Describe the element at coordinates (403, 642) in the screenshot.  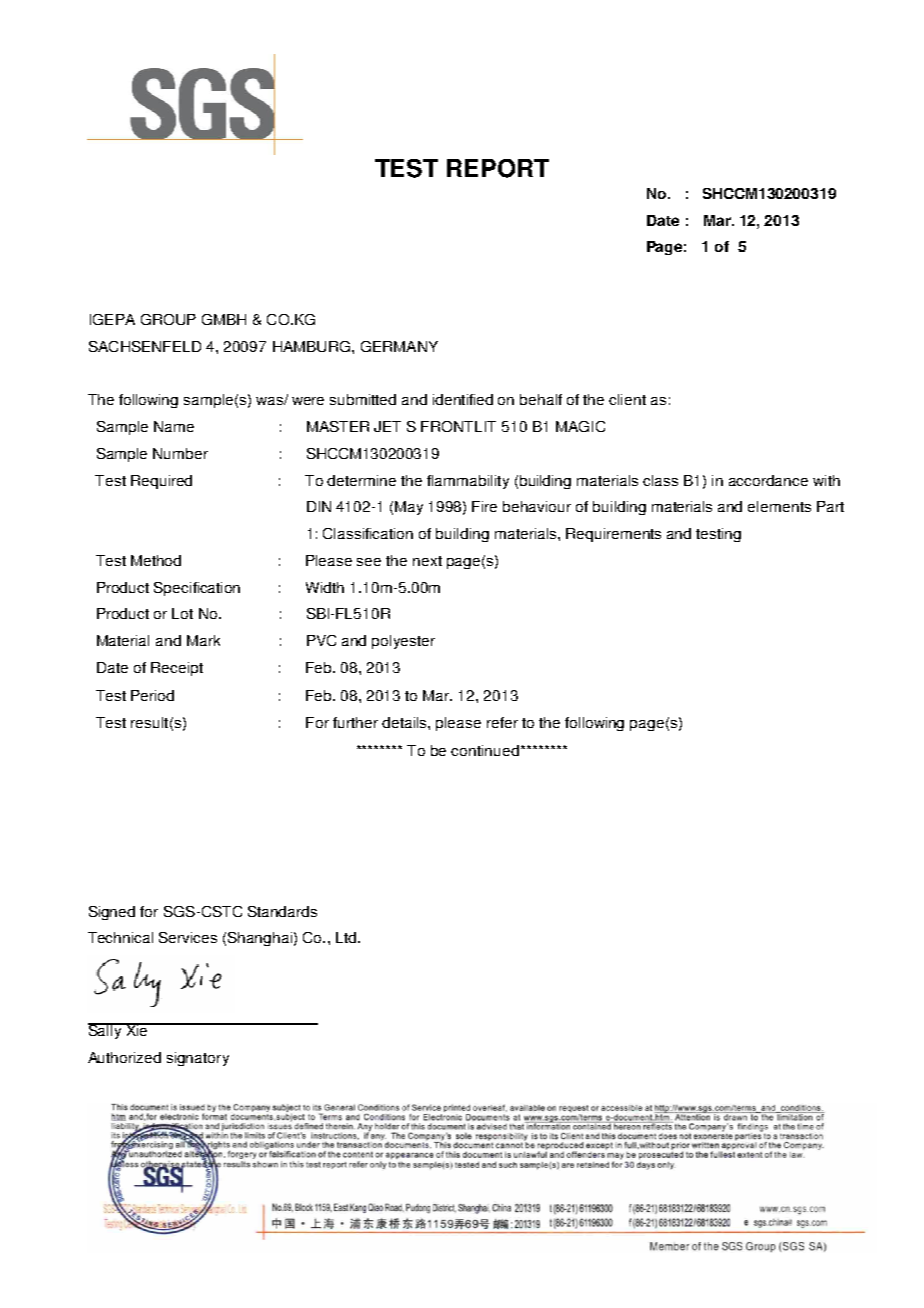
I see `polyester` at that location.
